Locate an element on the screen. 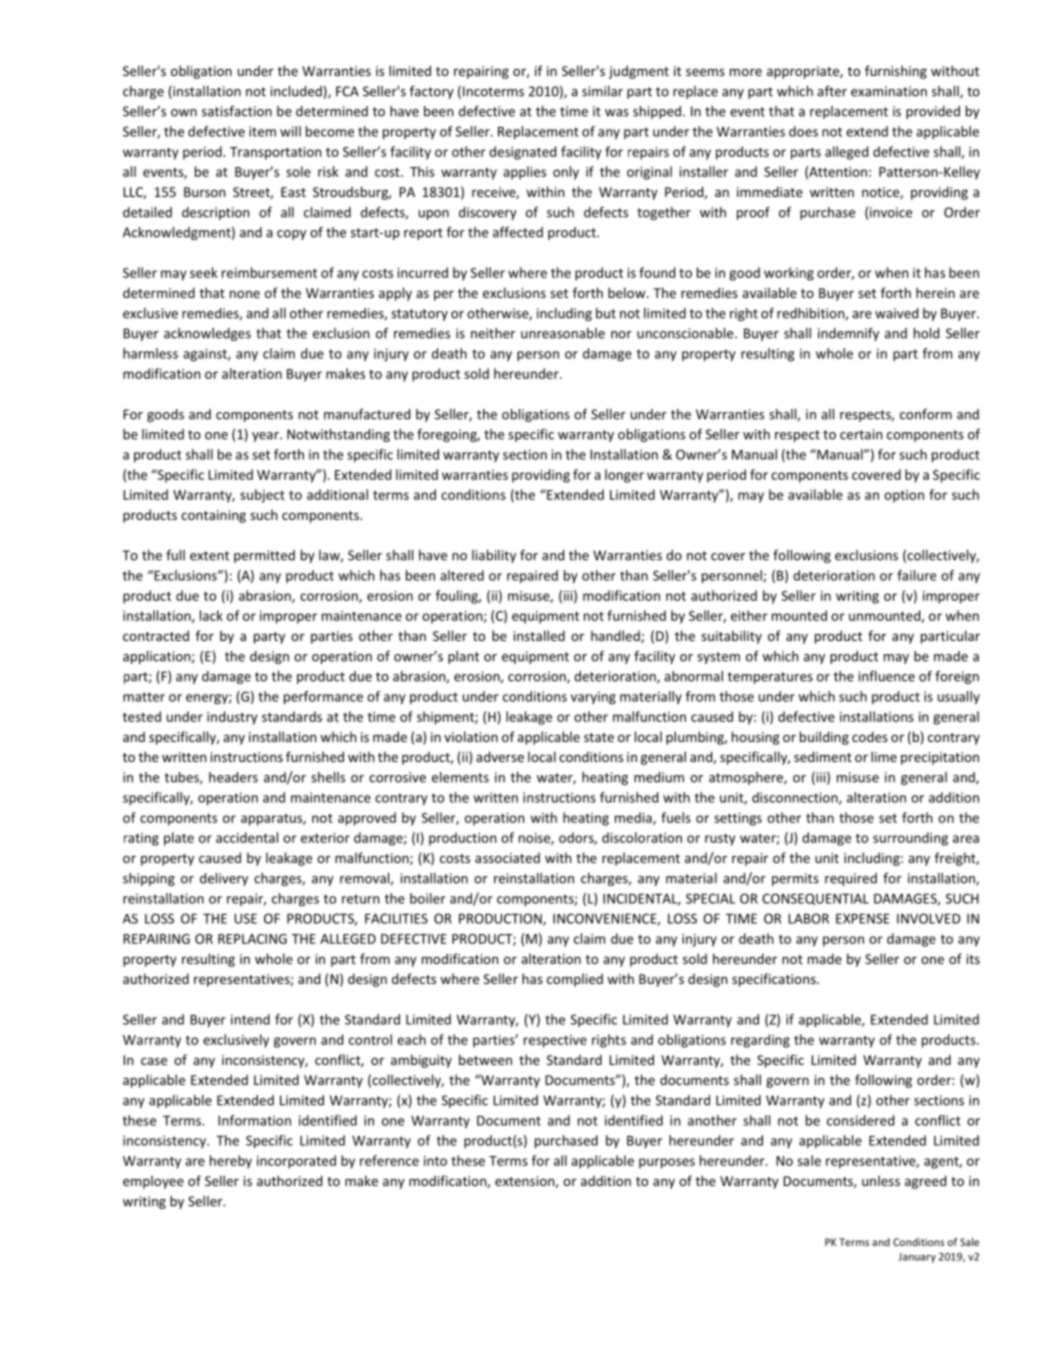 This screenshot has width=1041, height=1348. associated is located at coordinates (507, 857).
